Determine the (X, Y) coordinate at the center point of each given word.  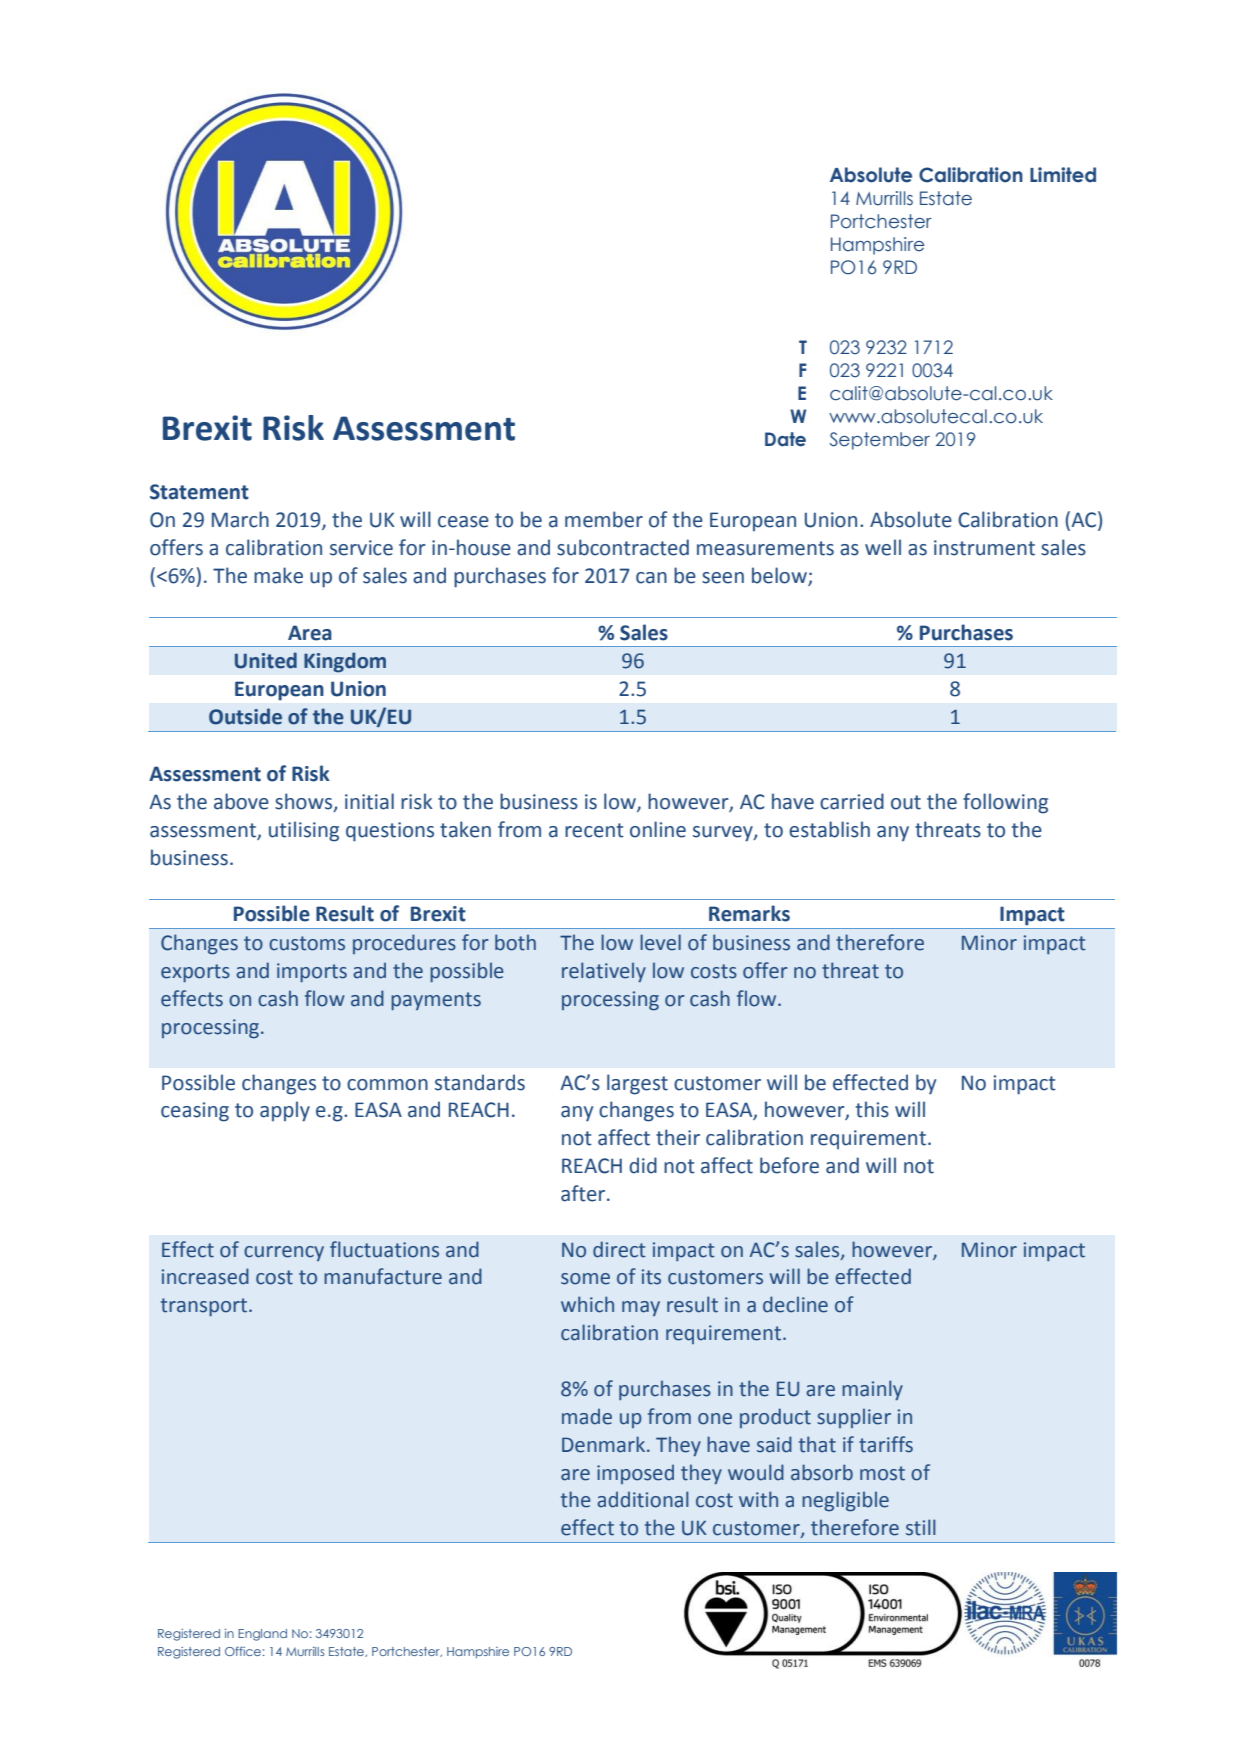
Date (785, 439)
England (262, 1635)
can (651, 578)
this (872, 1109)
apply (285, 1111)
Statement (199, 492)
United (266, 660)
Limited (1063, 175)
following (1005, 803)
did (643, 1165)
